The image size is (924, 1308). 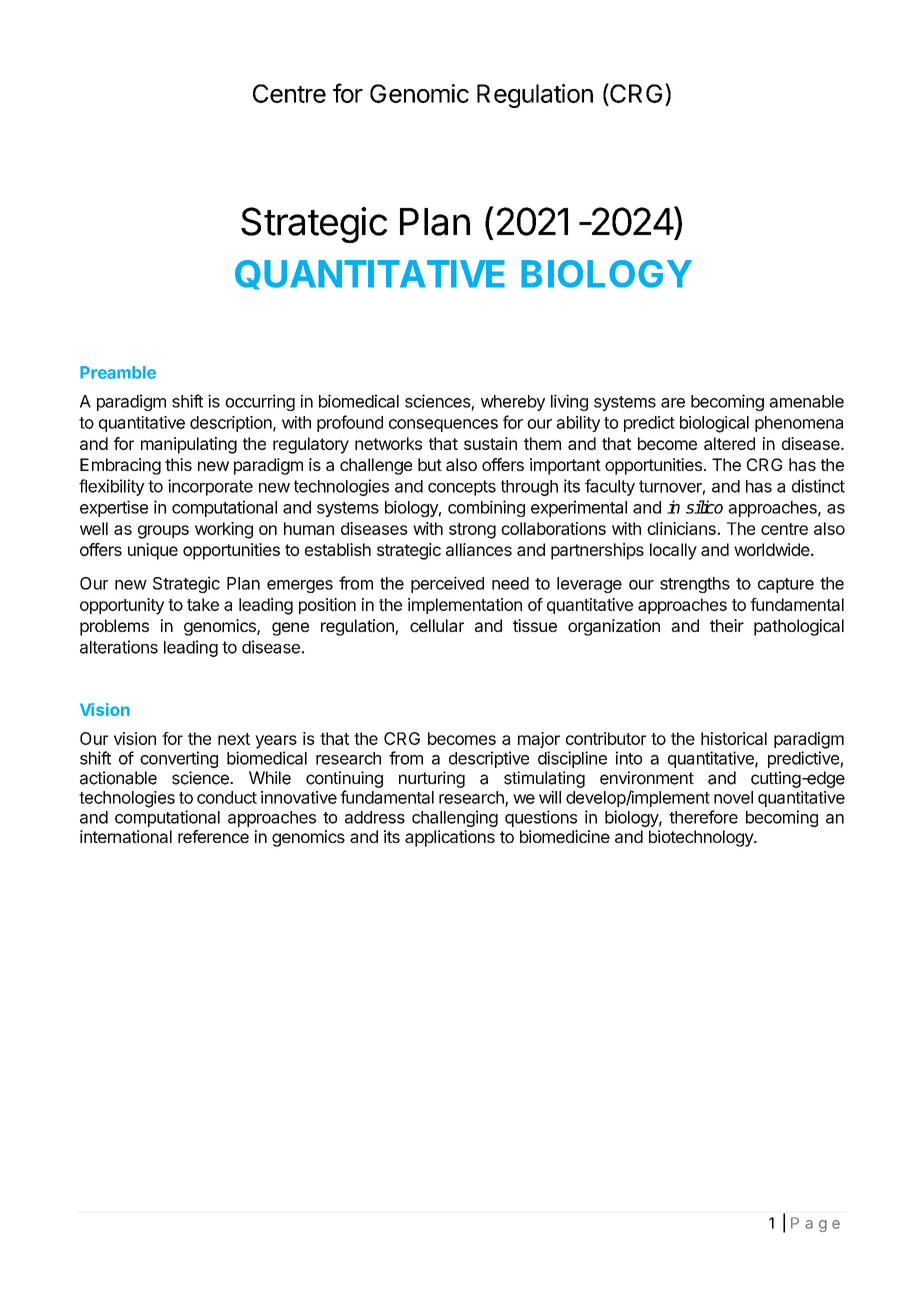 What do you see at coordinates (118, 372) in the image?
I see `Preamble` at bounding box center [118, 372].
